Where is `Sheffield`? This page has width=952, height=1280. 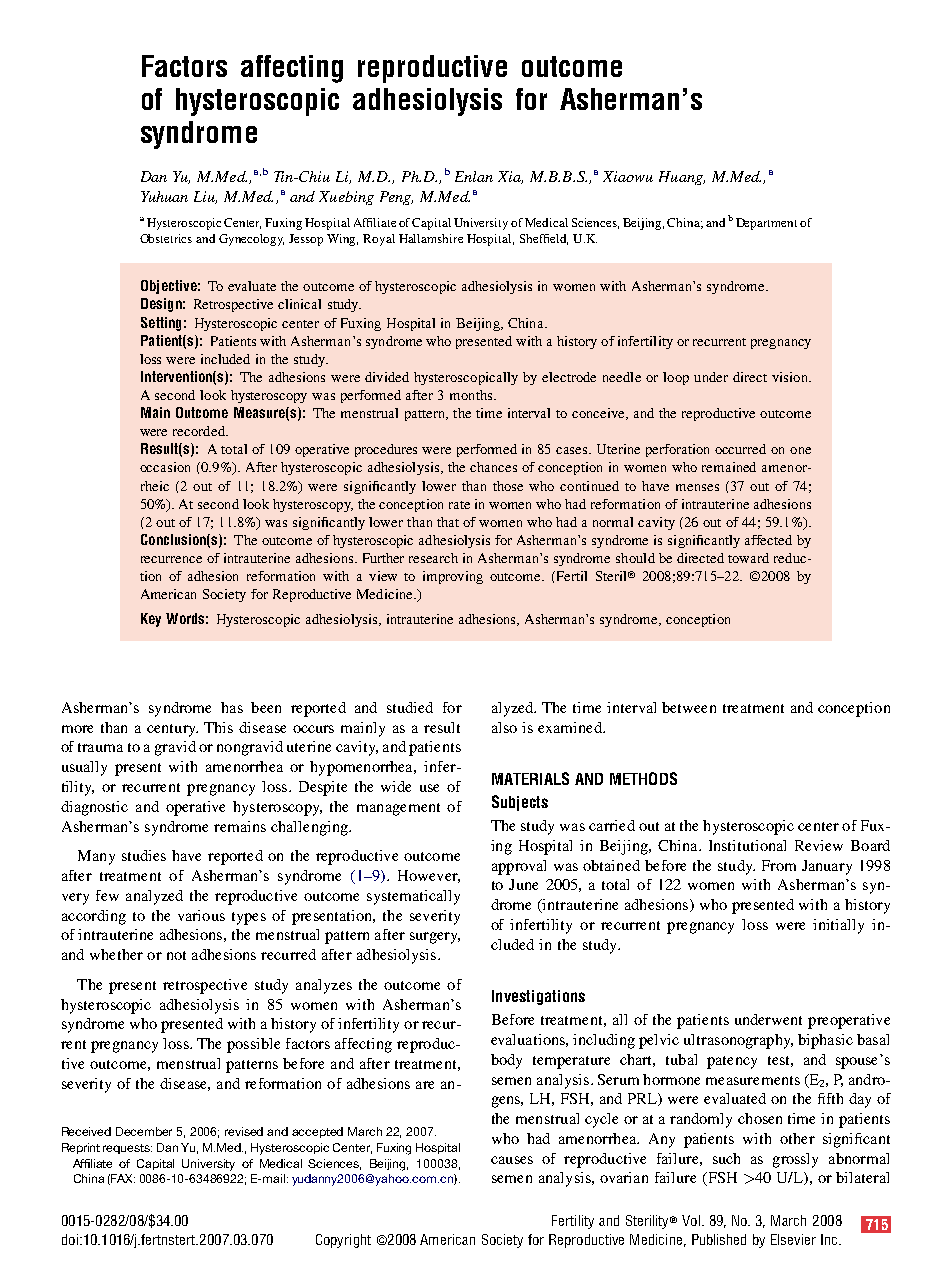
Sheffield is located at coordinates (544, 239).
